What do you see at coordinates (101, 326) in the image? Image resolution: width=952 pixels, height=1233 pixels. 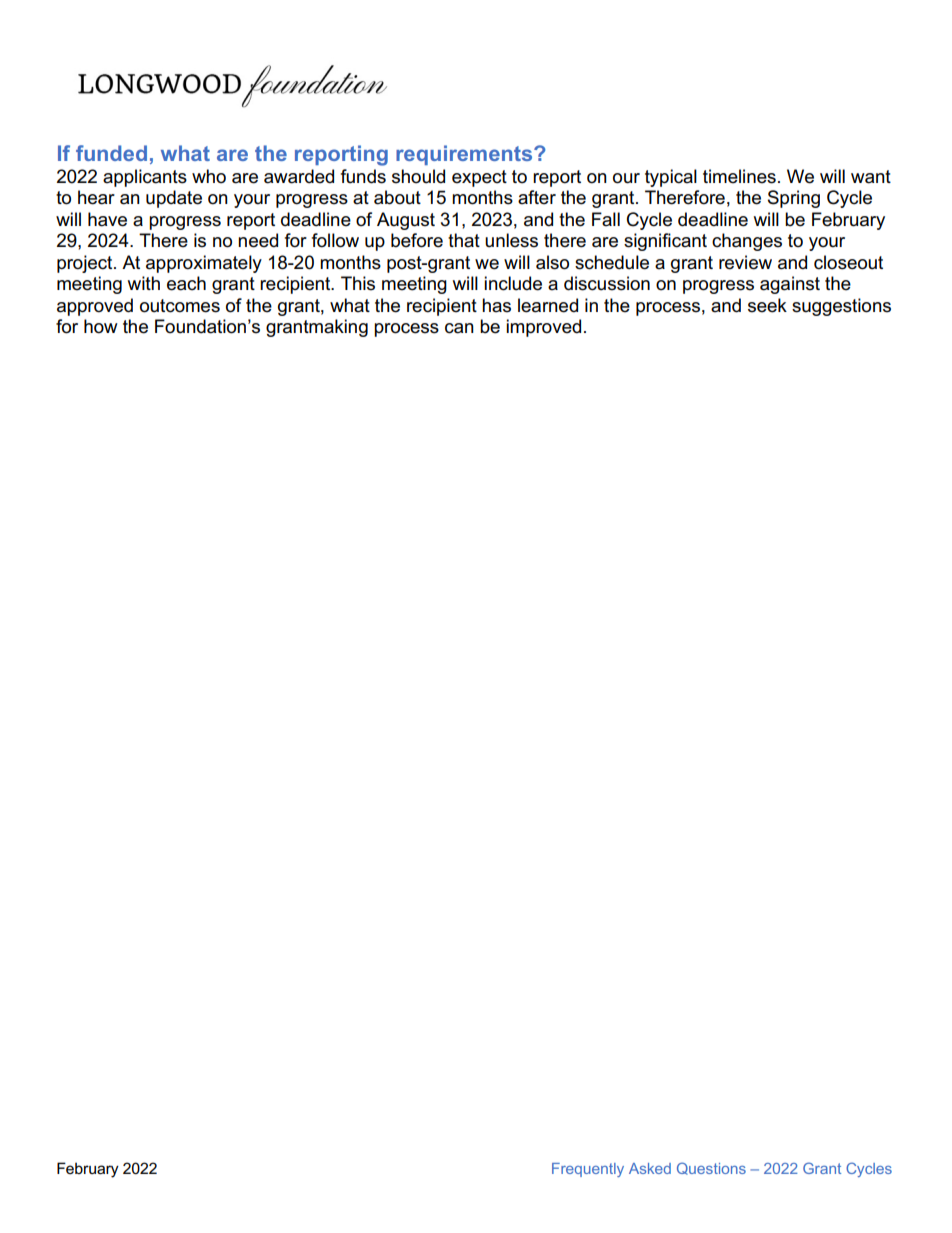 I see `how` at bounding box center [101, 326].
